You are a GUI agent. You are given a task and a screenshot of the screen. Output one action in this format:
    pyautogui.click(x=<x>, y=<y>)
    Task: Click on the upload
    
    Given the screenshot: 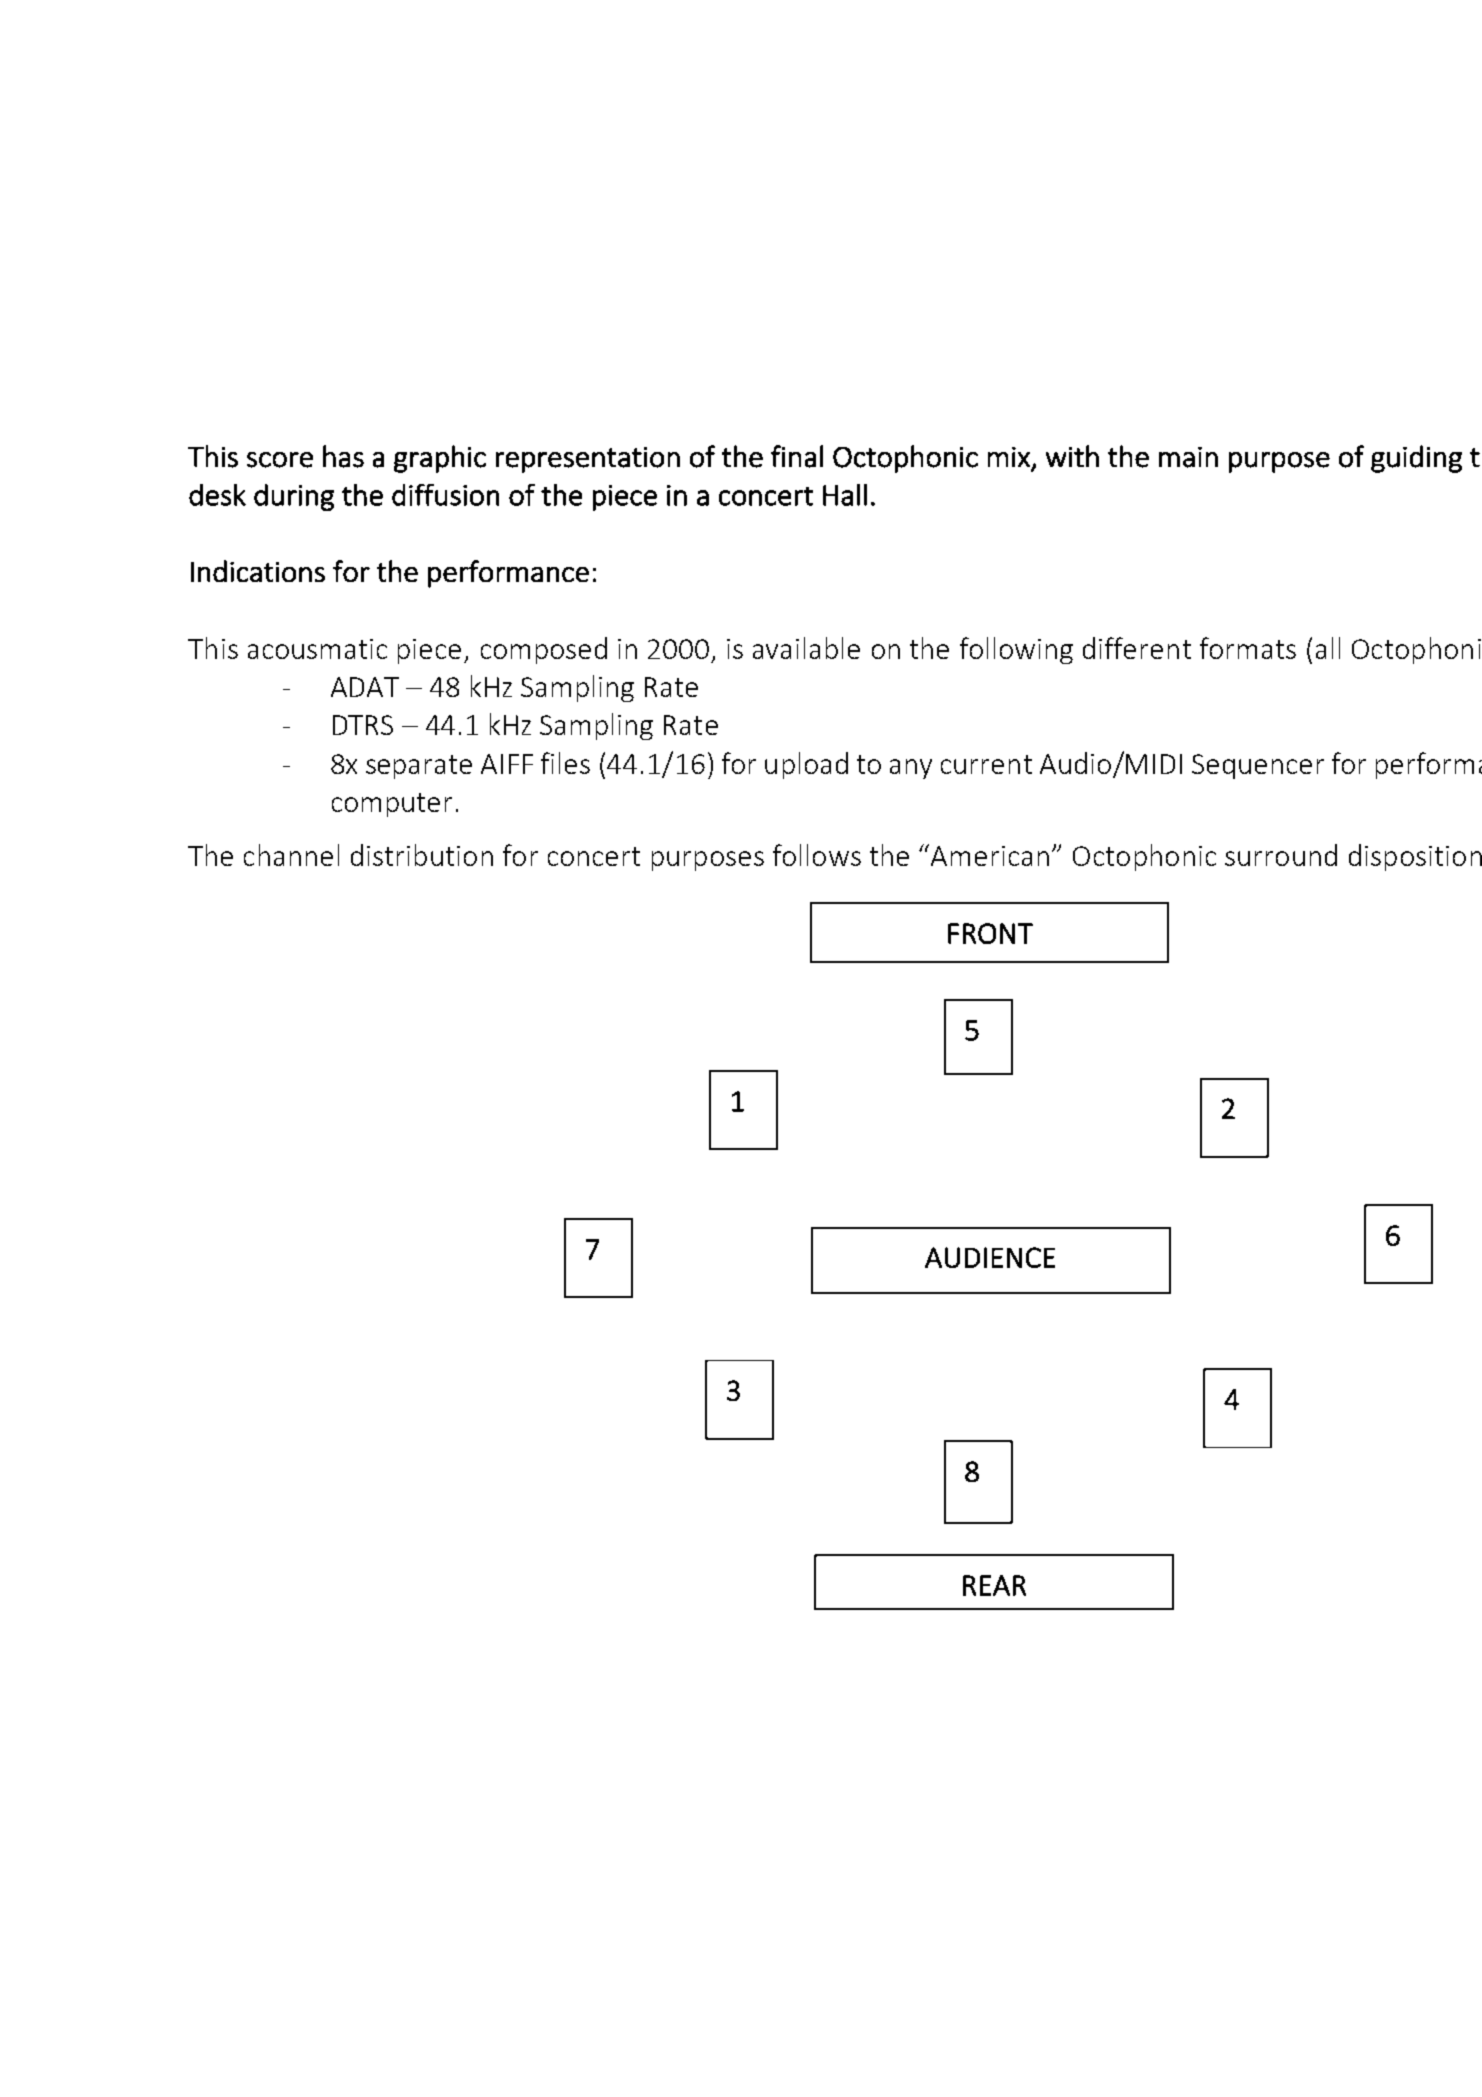 What is the action you would take?
    pyautogui.click(x=806, y=765)
